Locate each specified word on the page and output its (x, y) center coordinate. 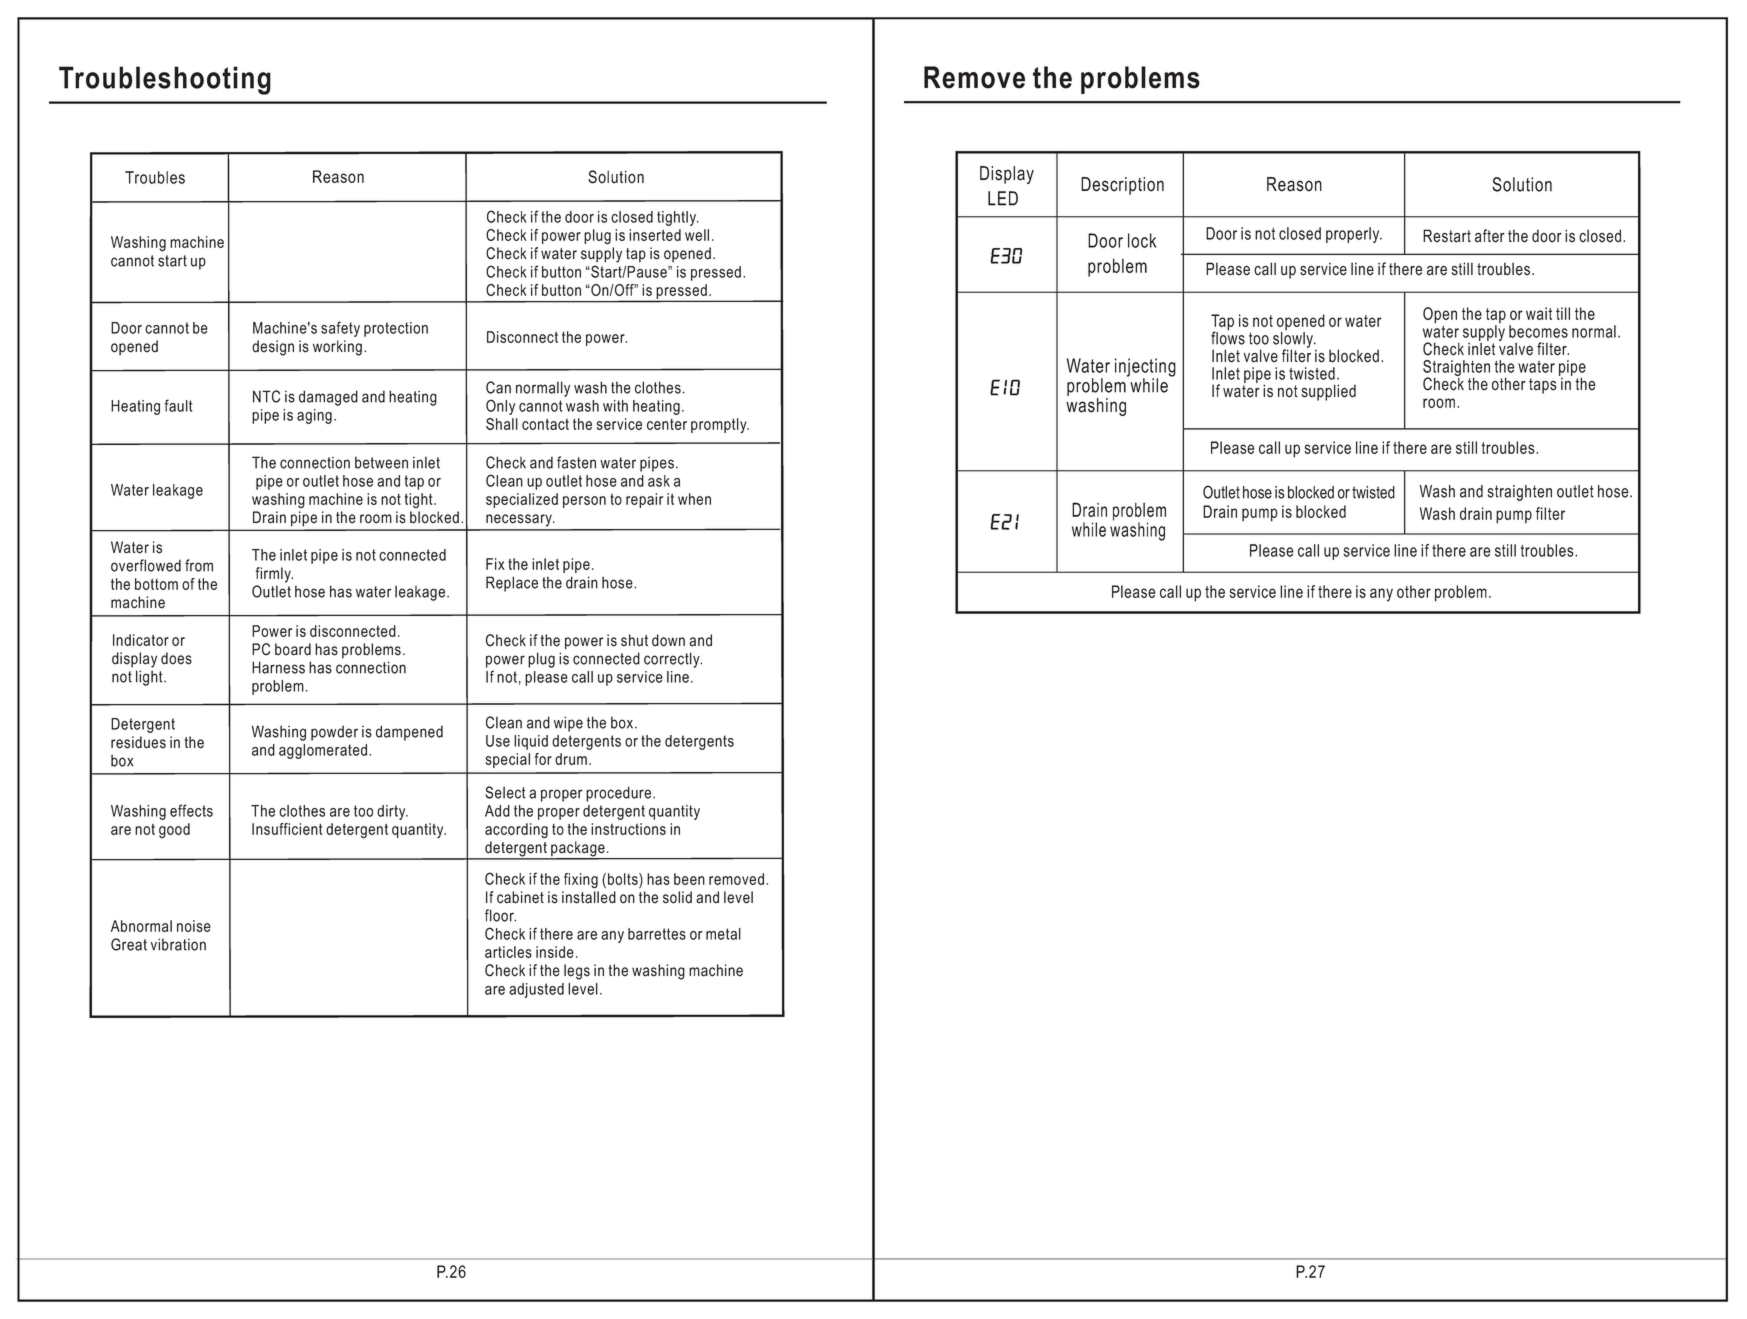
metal (723, 934)
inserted (655, 235)
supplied (1329, 392)
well (697, 235)
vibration (178, 944)
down (668, 640)
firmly (274, 575)
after (1490, 236)
